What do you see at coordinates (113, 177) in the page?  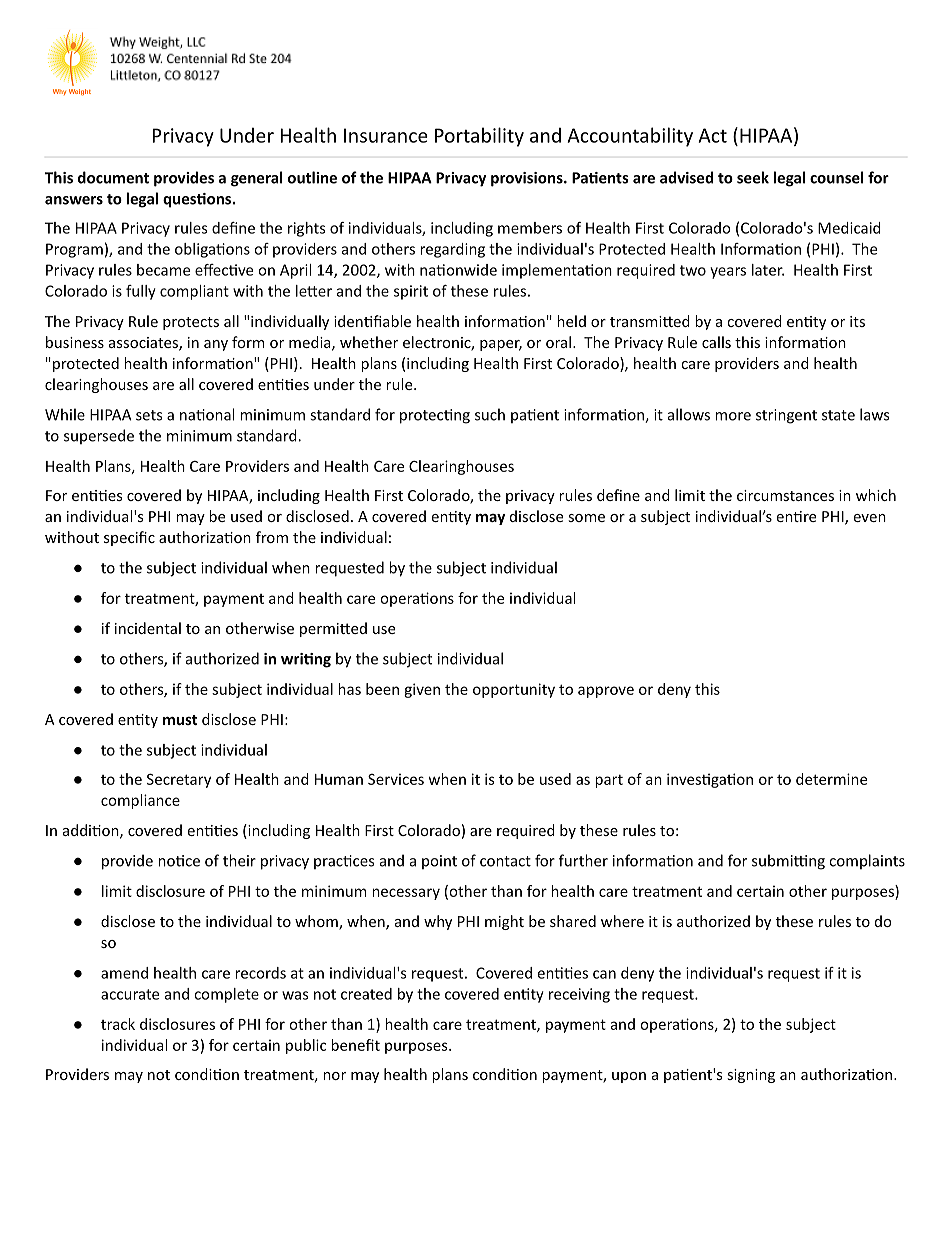 I see `document` at bounding box center [113, 177].
